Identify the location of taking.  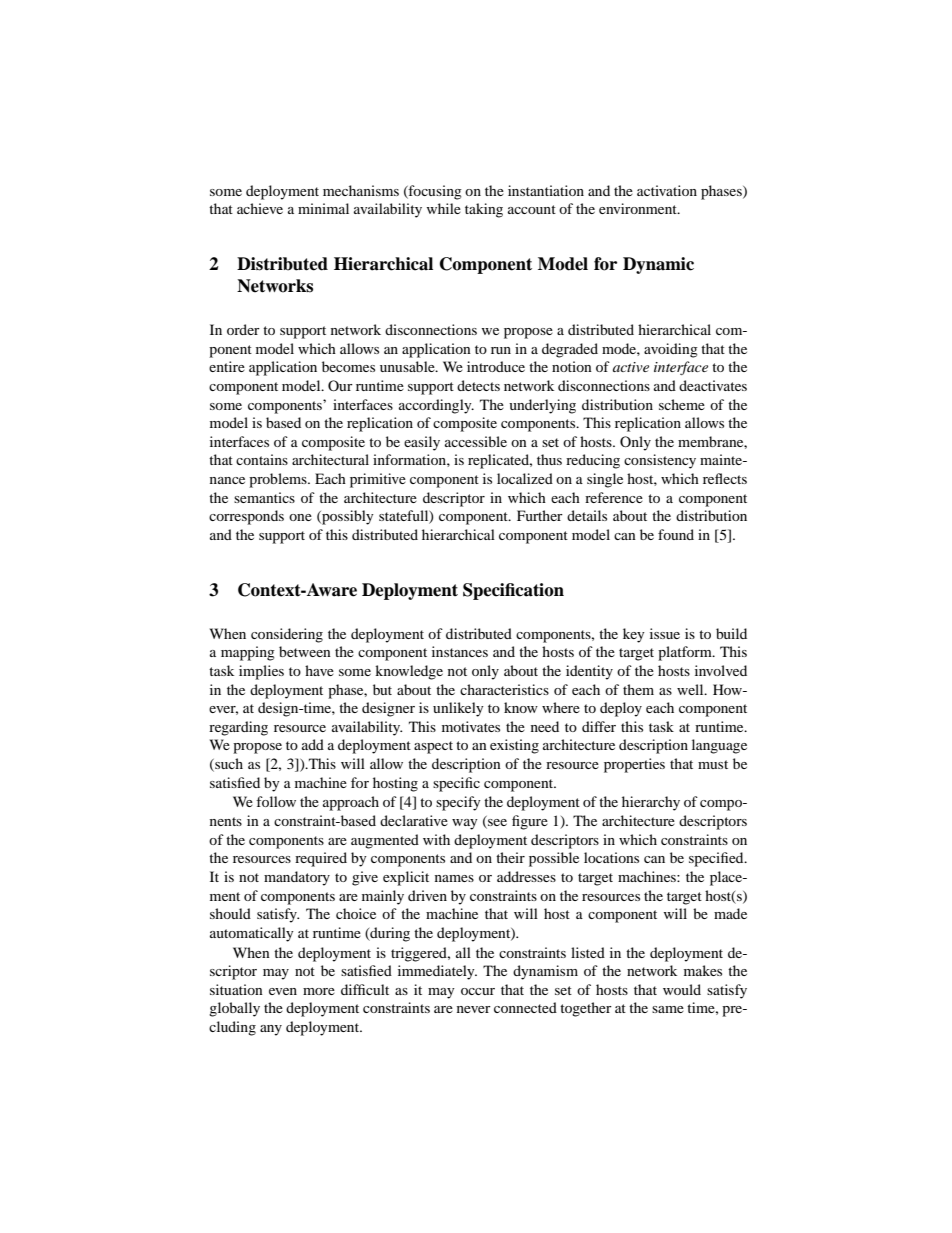
(484, 210).
